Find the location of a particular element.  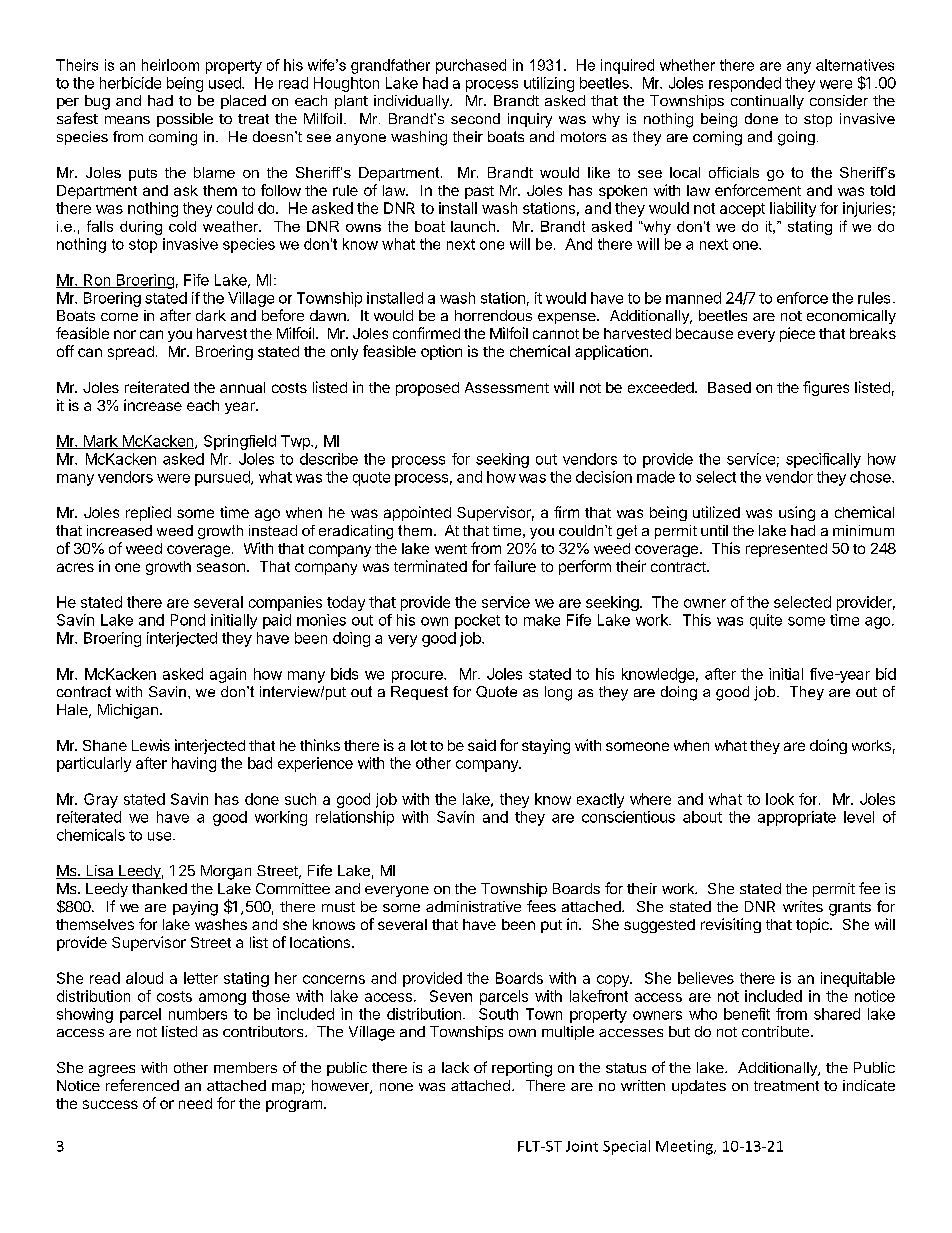

need is located at coordinates (195, 1103).
